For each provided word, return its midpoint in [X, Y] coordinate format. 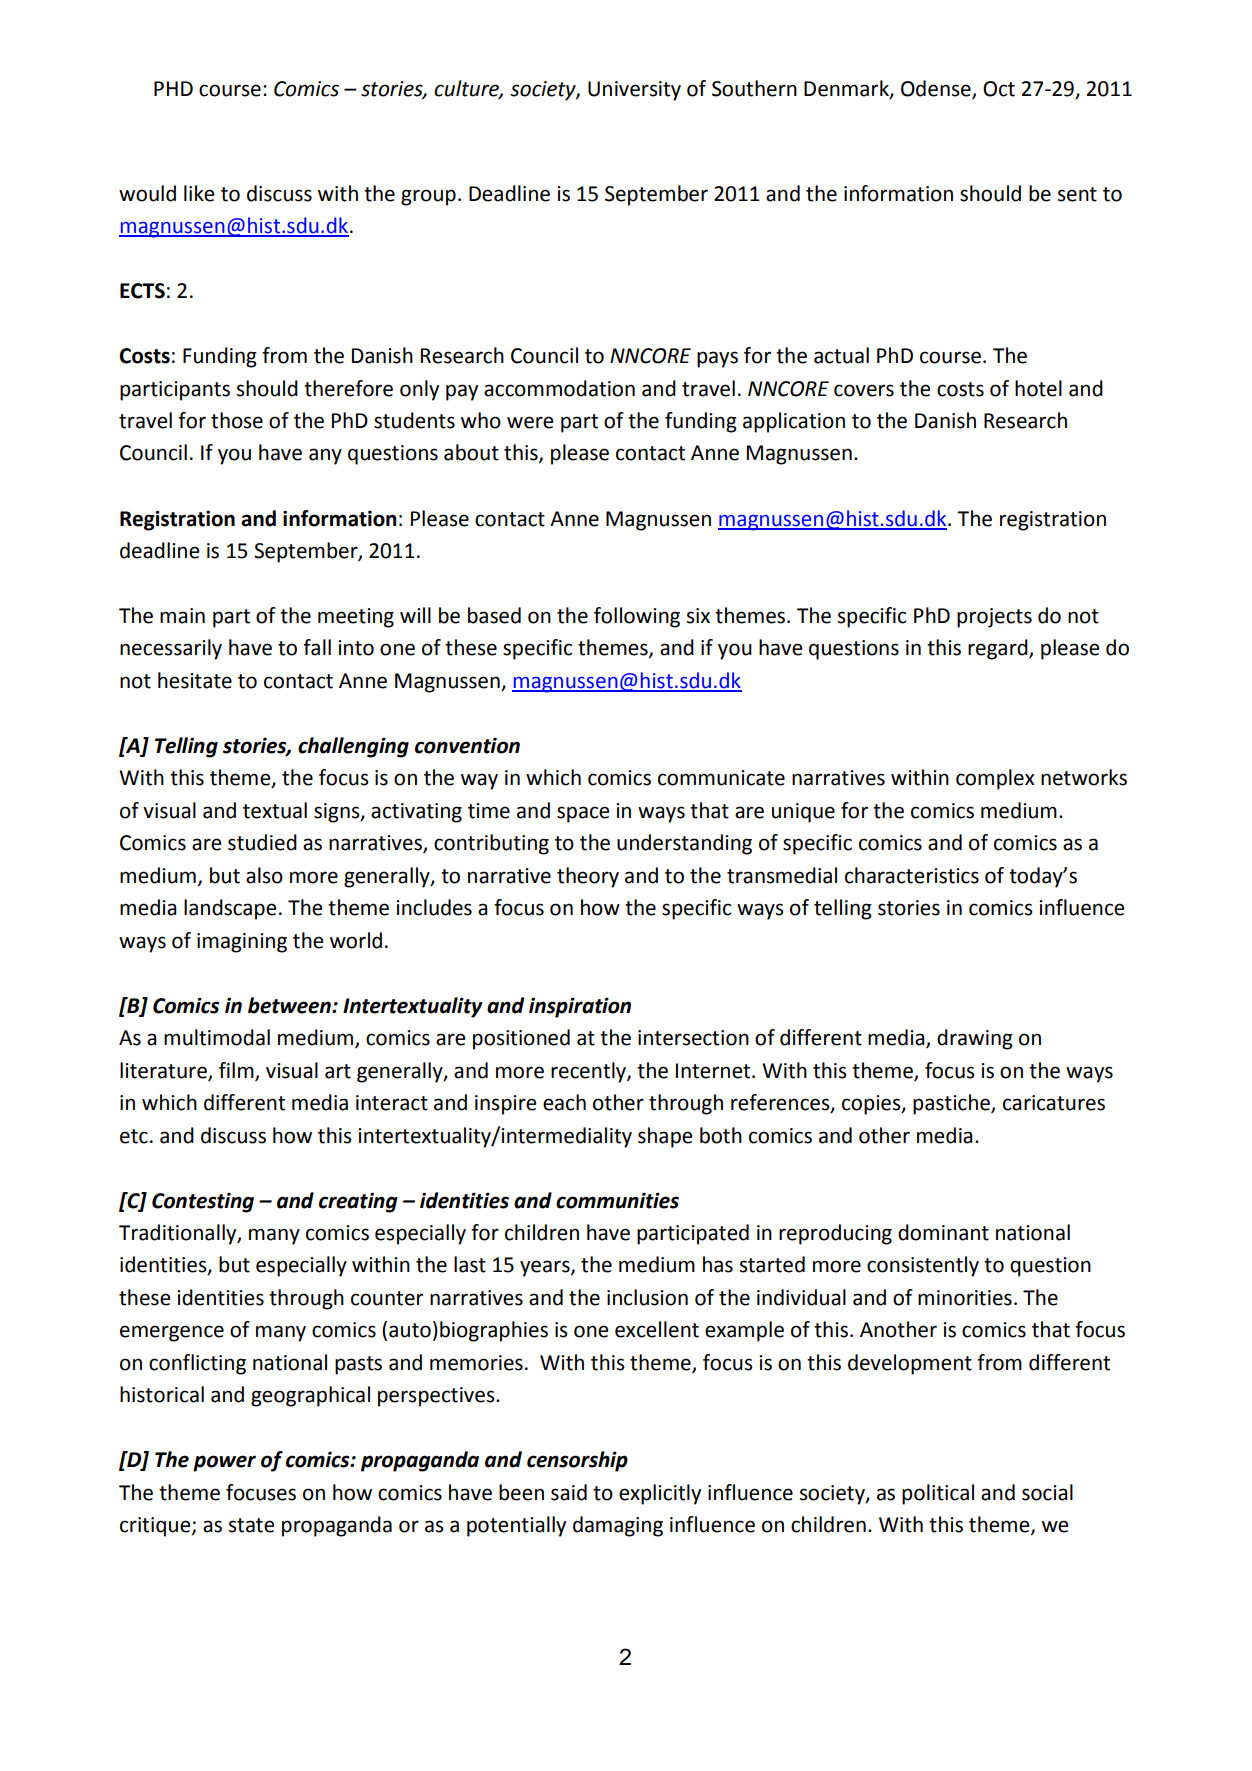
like [199, 193]
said [569, 1492]
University [634, 91]
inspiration [580, 1007]
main [182, 616]
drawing [975, 1039]
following [637, 617]
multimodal [217, 1037]
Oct [999, 89]
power [224, 1463]
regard [999, 649]
